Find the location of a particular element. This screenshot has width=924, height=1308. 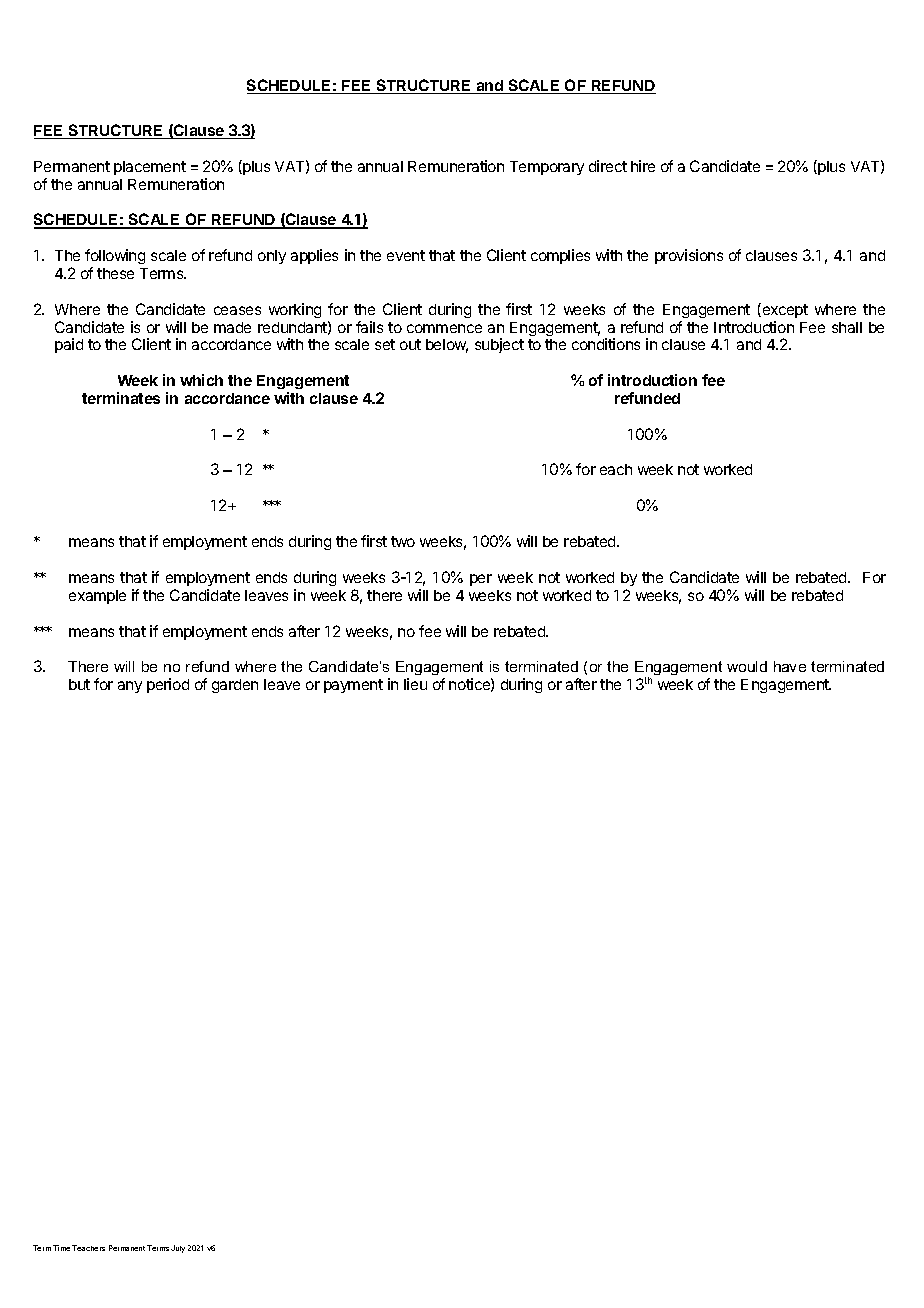

provisions is located at coordinates (689, 256).
